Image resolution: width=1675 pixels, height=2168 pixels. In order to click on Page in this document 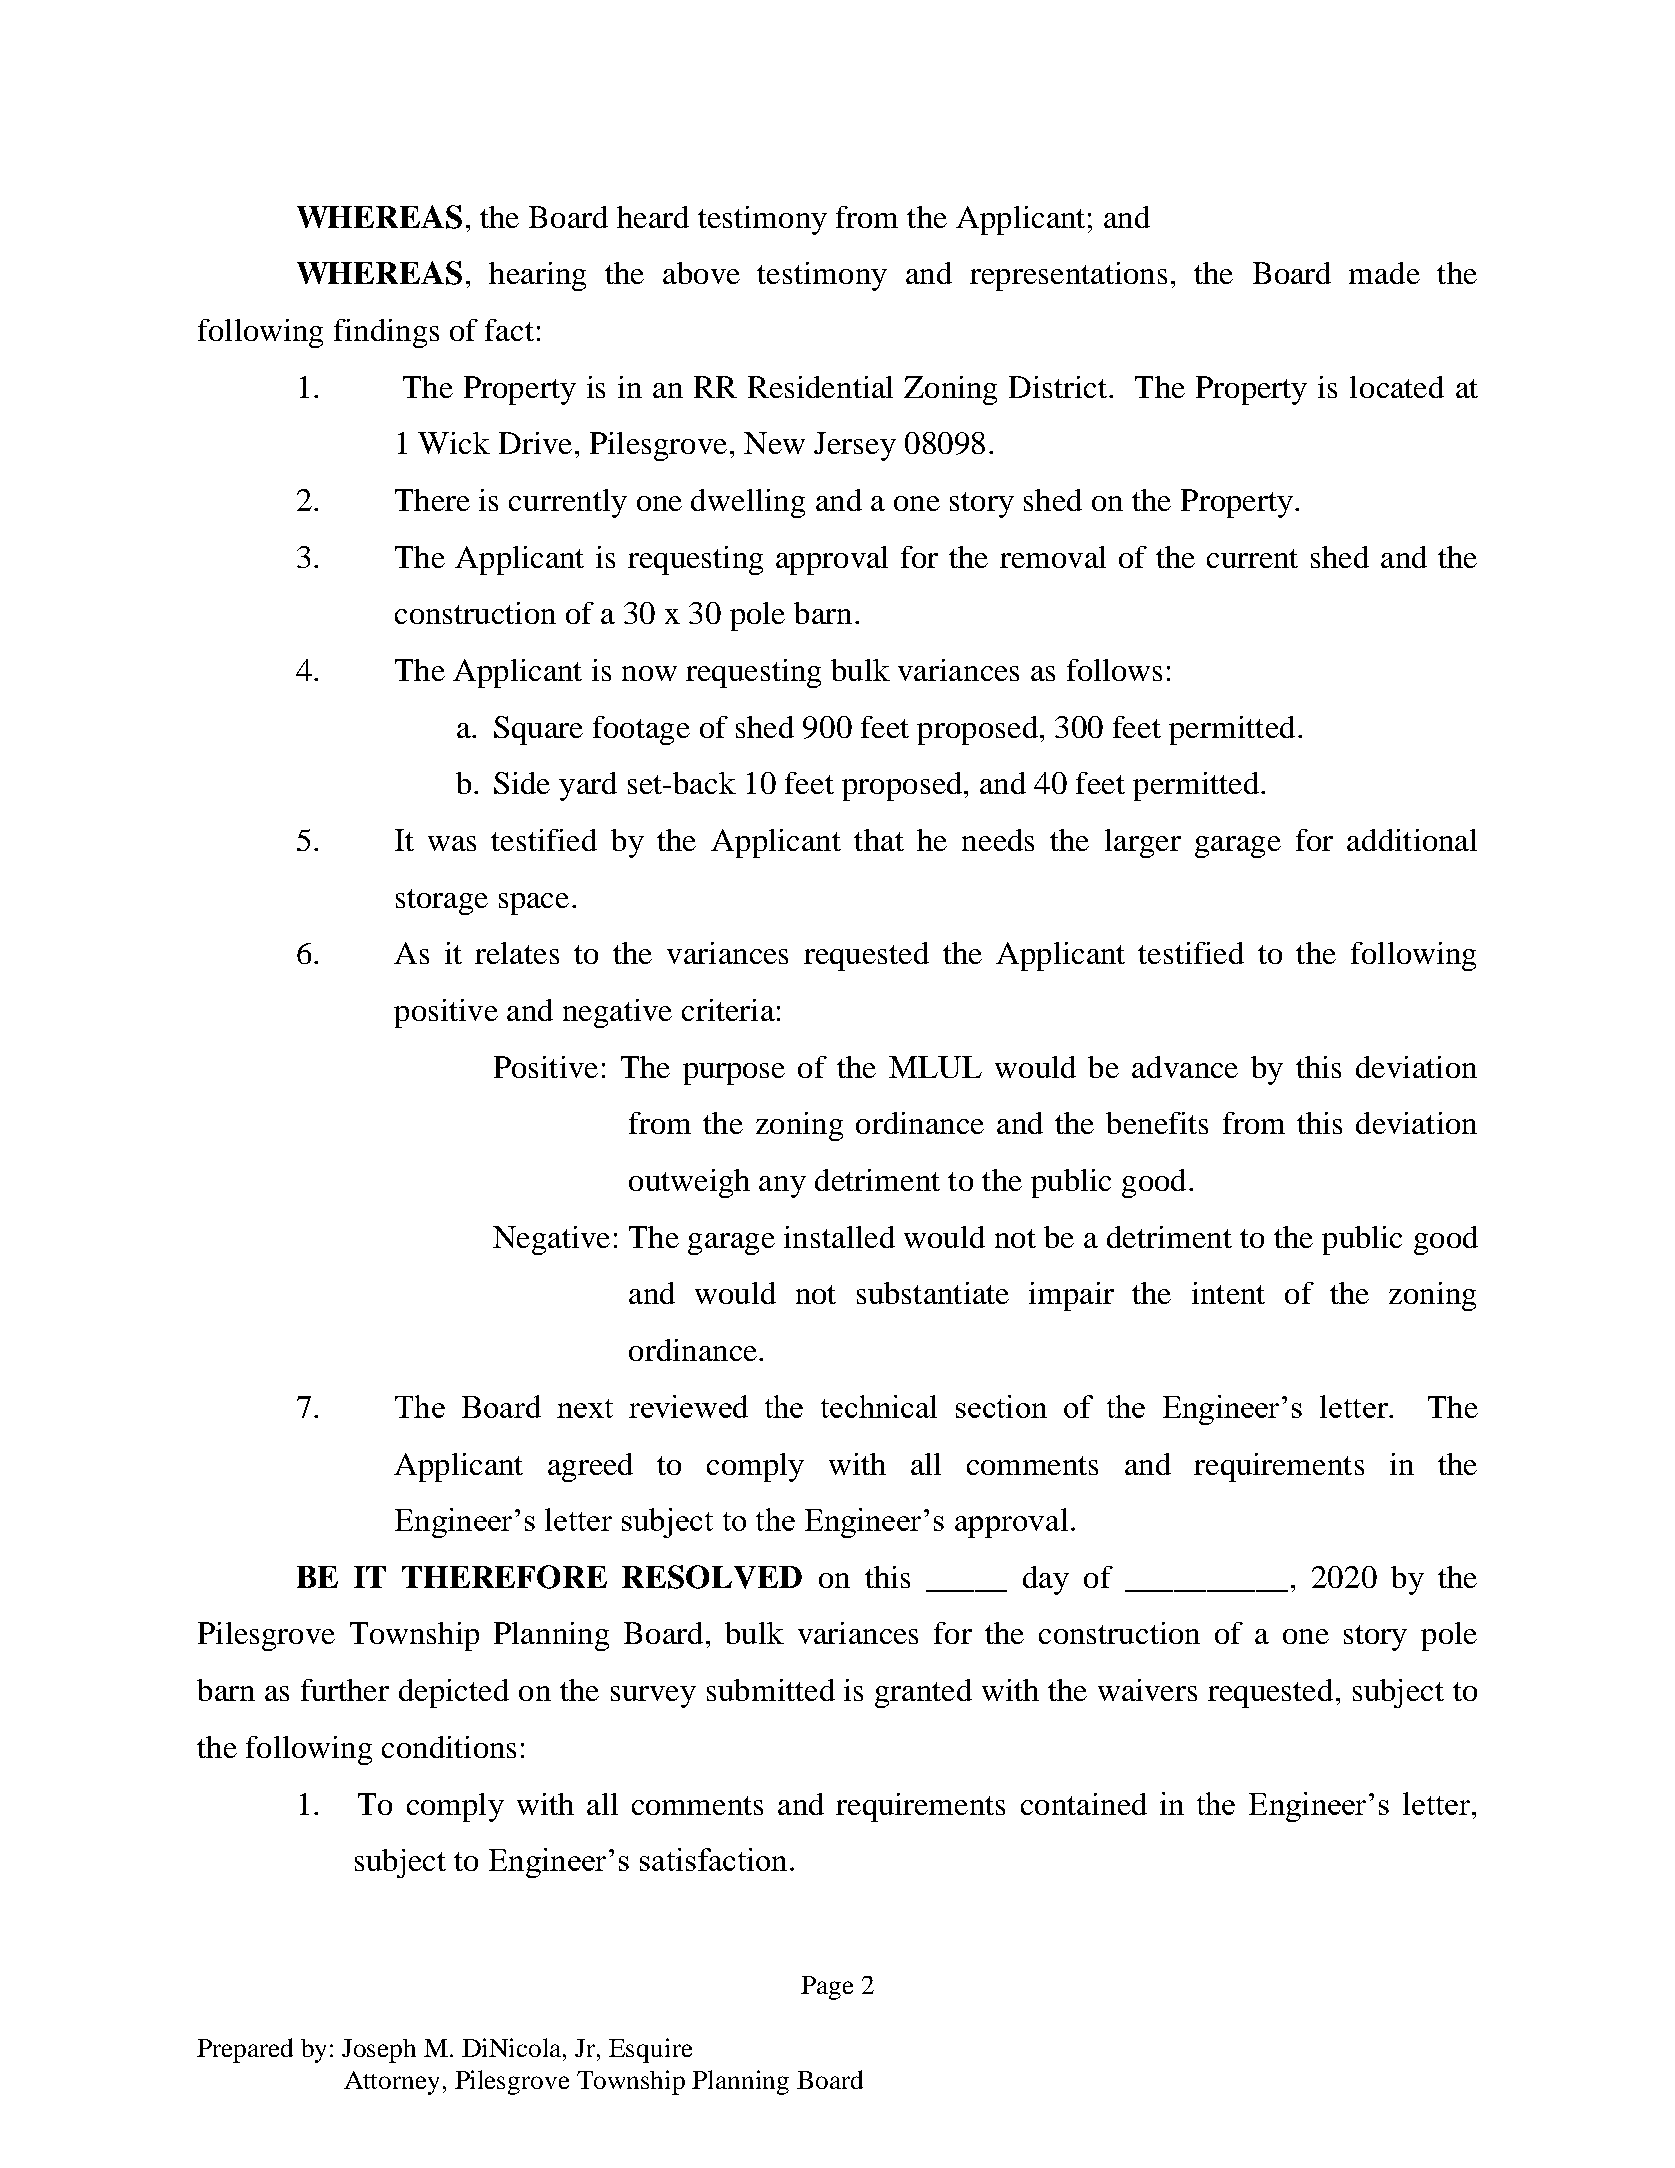, I will do `click(827, 1988)`.
